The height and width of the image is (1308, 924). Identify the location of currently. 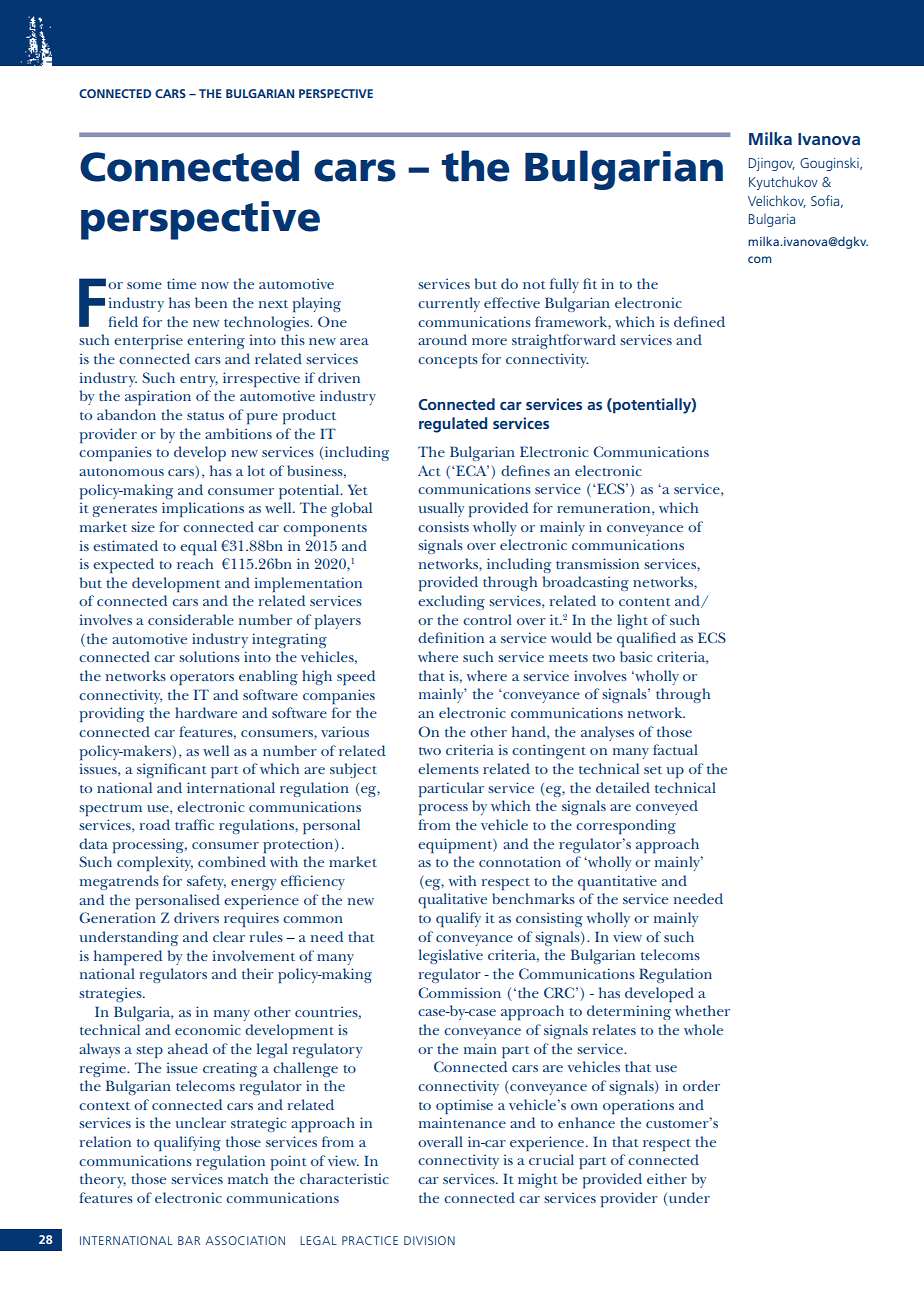
(449, 304).
